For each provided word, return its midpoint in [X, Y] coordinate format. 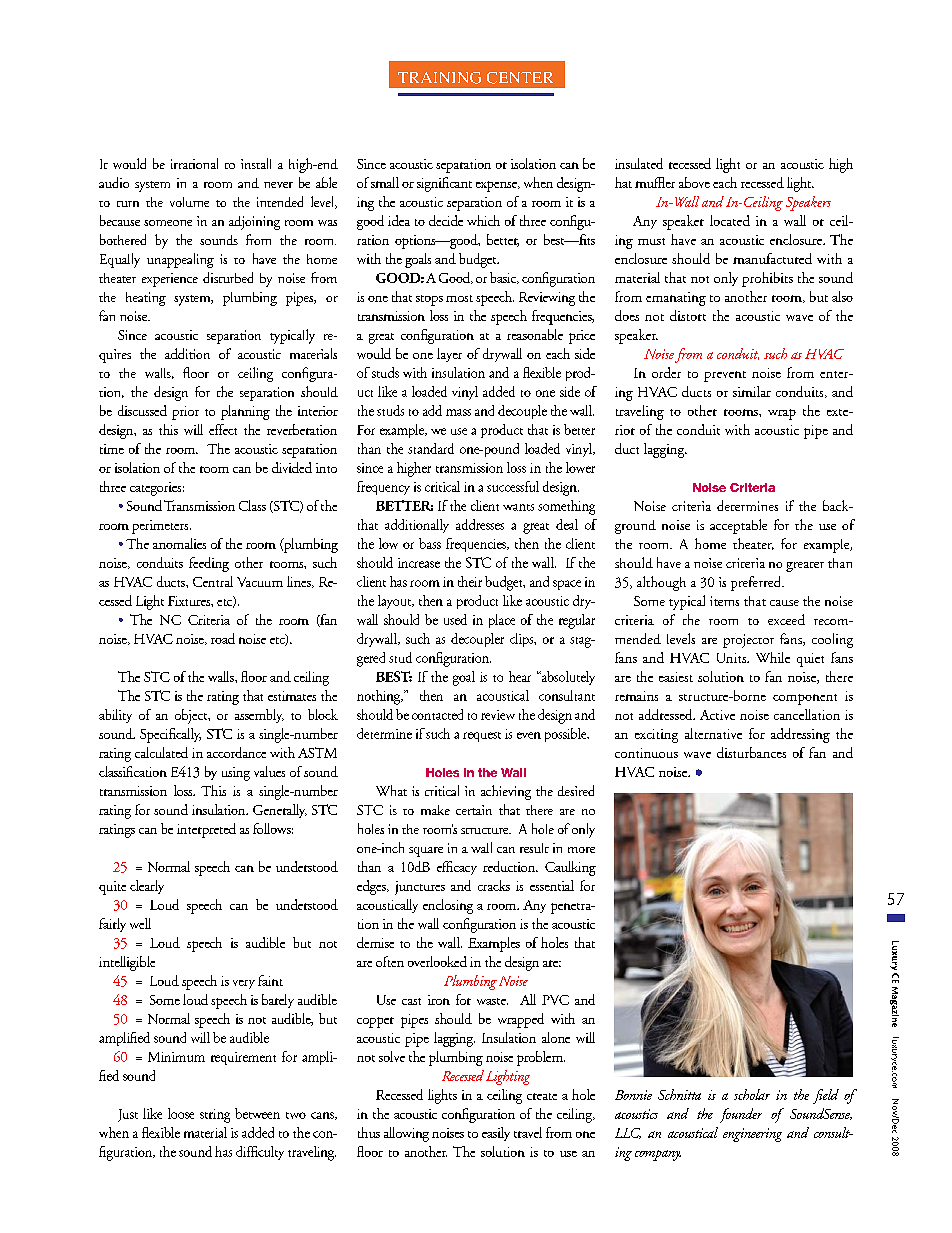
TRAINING [439, 78]
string [215, 1116]
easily [496, 1134]
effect [223, 429]
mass [458, 412]
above [694, 182]
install [256, 163]
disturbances [751, 752]
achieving [506, 792]
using [236, 774]
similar [752, 391]
